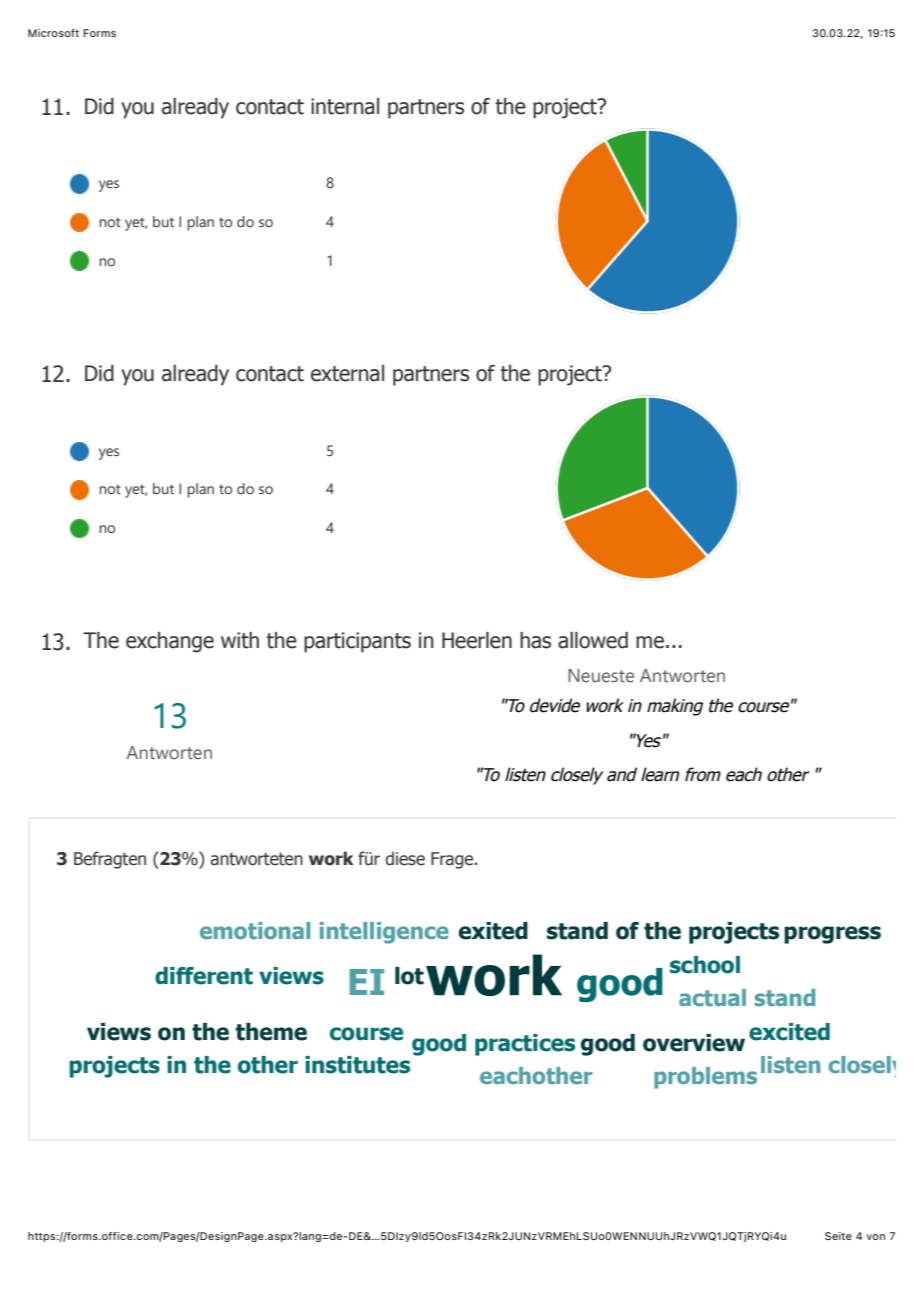 This image has height=1308, width=924. What do you see at coordinates (535, 640) in the image?
I see `has` at bounding box center [535, 640].
